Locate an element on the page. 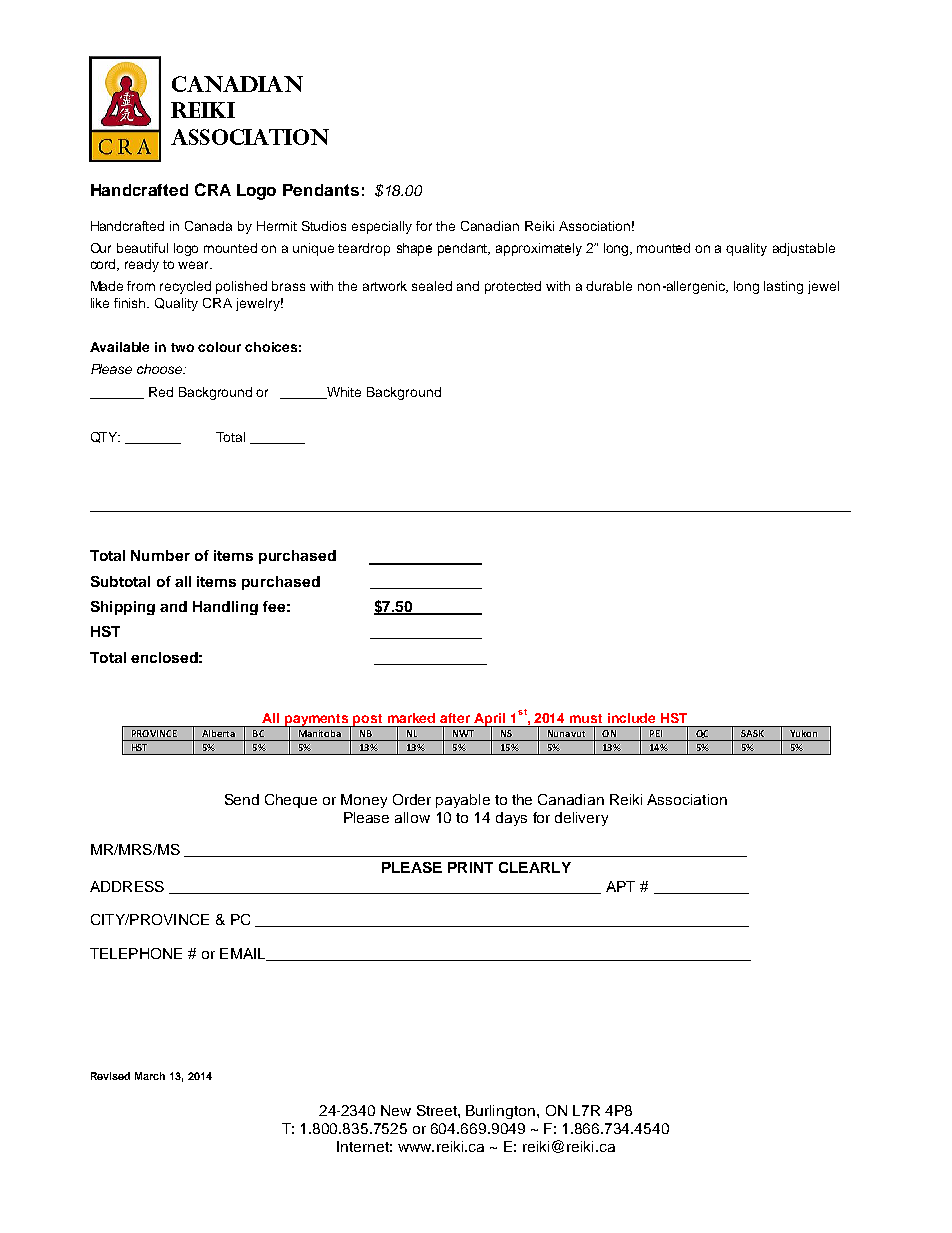  Burlington is located at coordinates (500, 1112).
